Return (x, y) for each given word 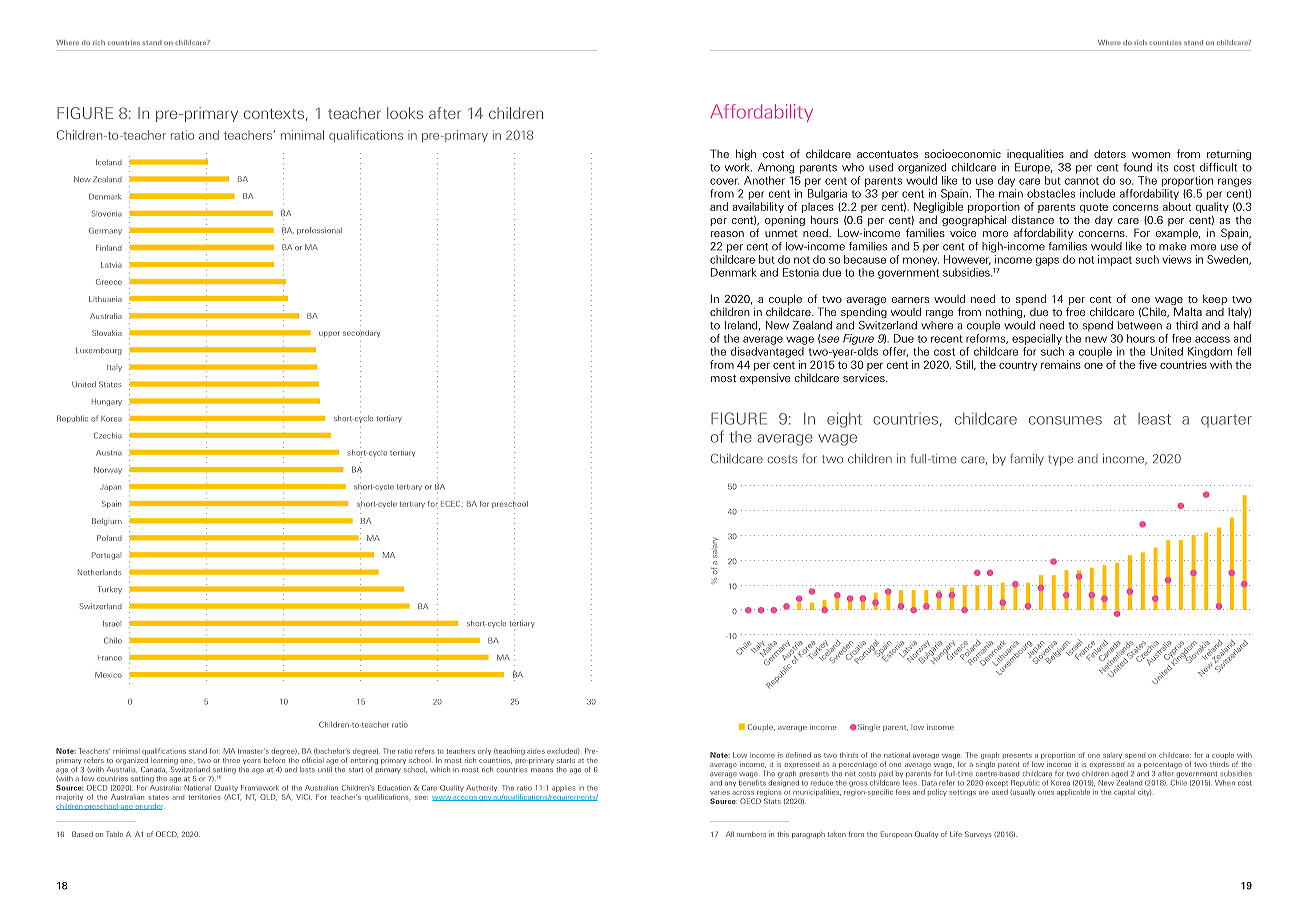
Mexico (108, 675)
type (1060, 460)
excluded (563, 751)
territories (204, 797)
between (1139, 325)
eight (844, 420)
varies (720, 793)
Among (776, 168)
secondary (361, 333)
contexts (274, 114)
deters (1110, 153)
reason (727, 234)
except (996, 784)
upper (329, 334)
